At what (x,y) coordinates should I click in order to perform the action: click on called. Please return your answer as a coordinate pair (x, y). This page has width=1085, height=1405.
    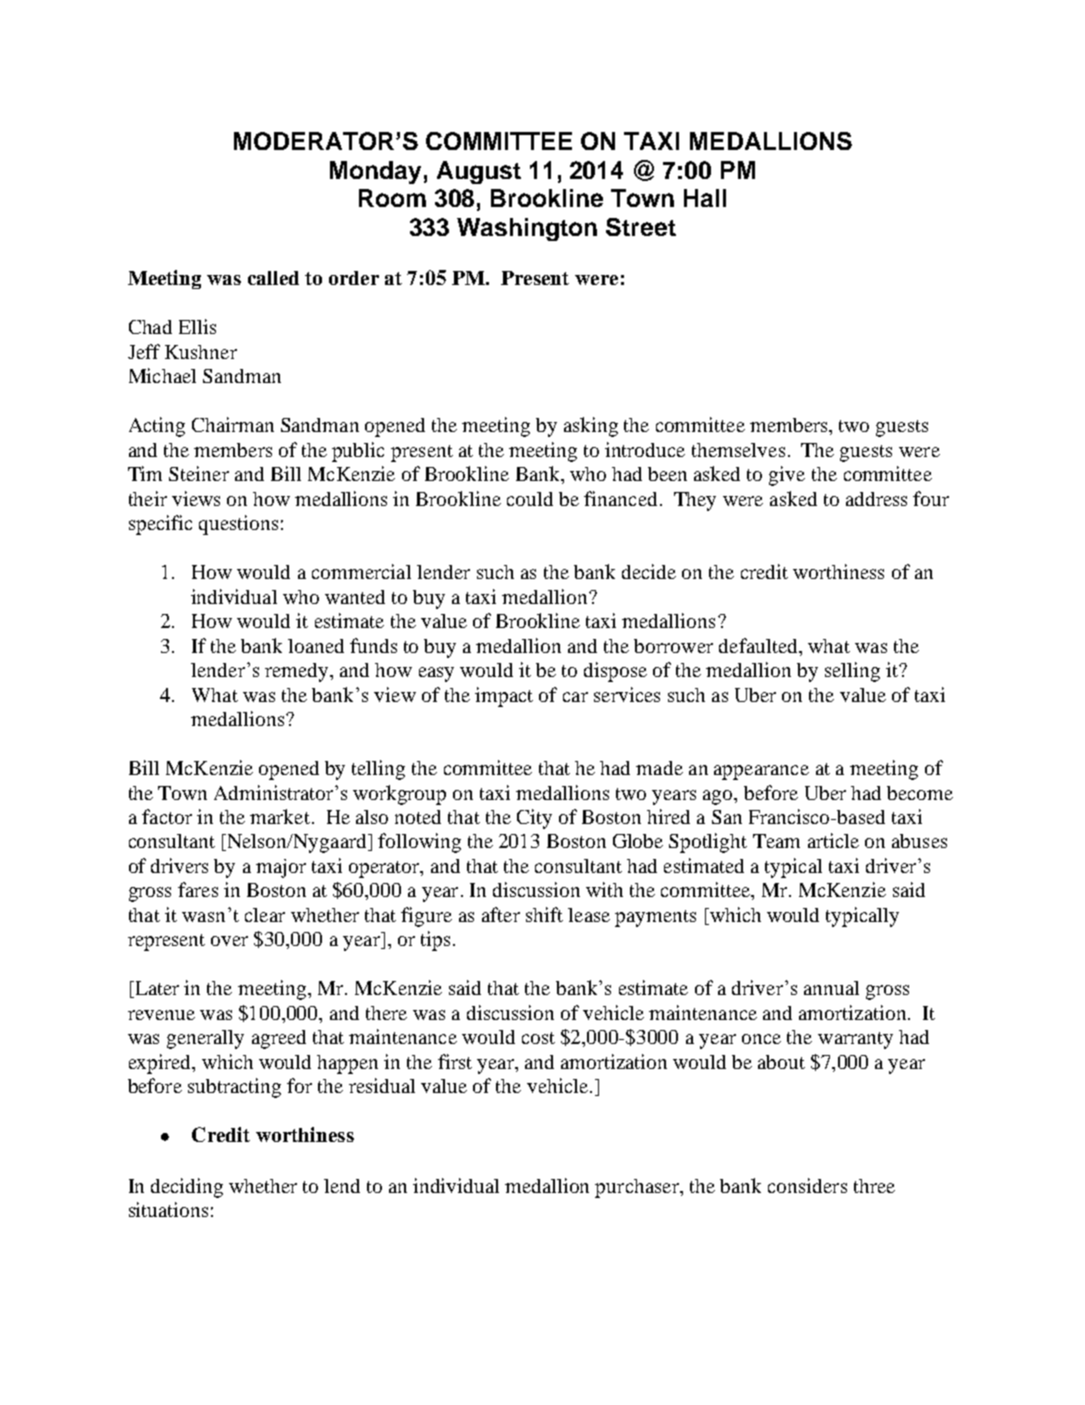
    Looking at the image, I should click on (273, 278).
